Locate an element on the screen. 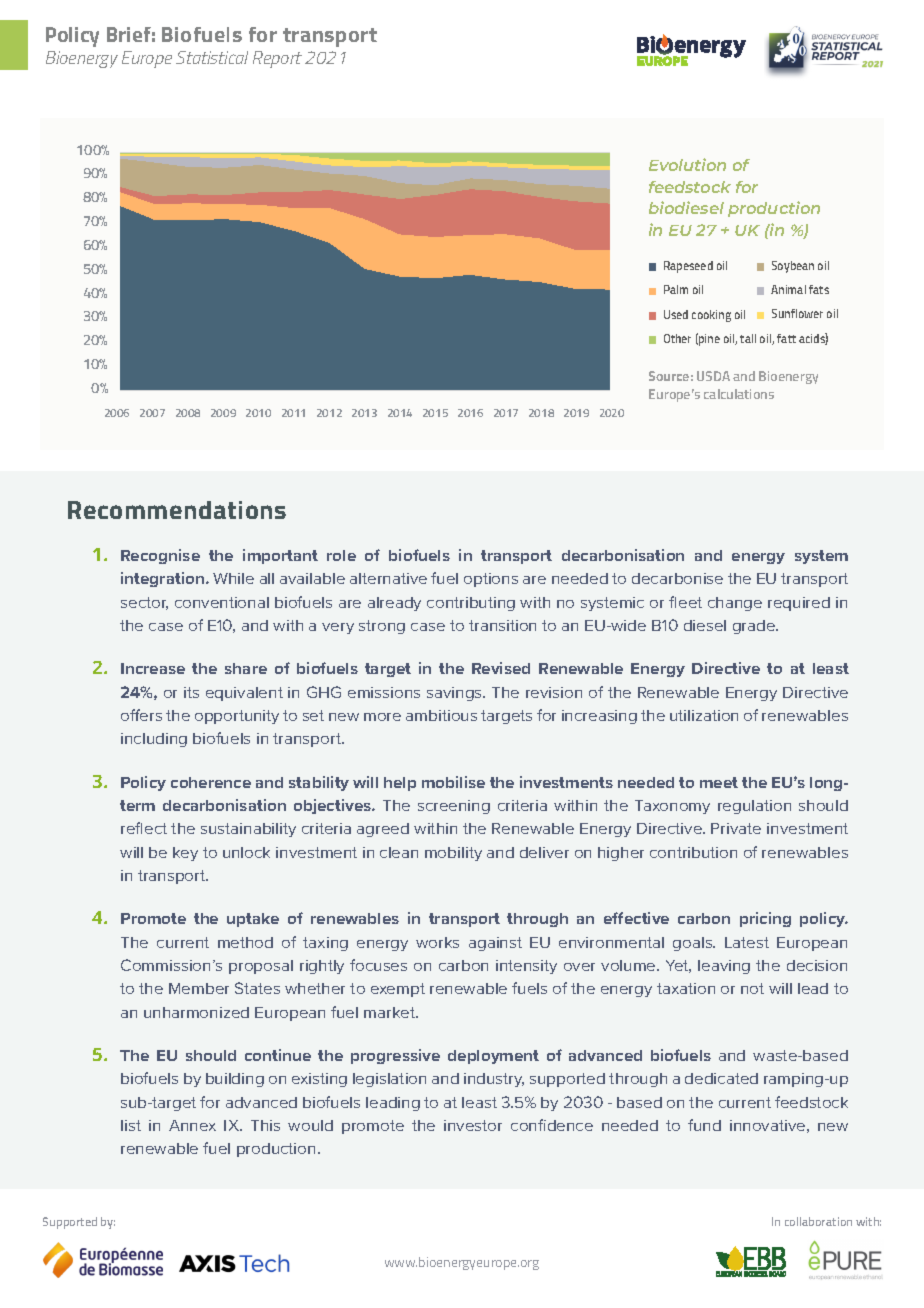 The width and height of the screenshot is (924, 1308). investor is located at coordinates (473, 1125).
